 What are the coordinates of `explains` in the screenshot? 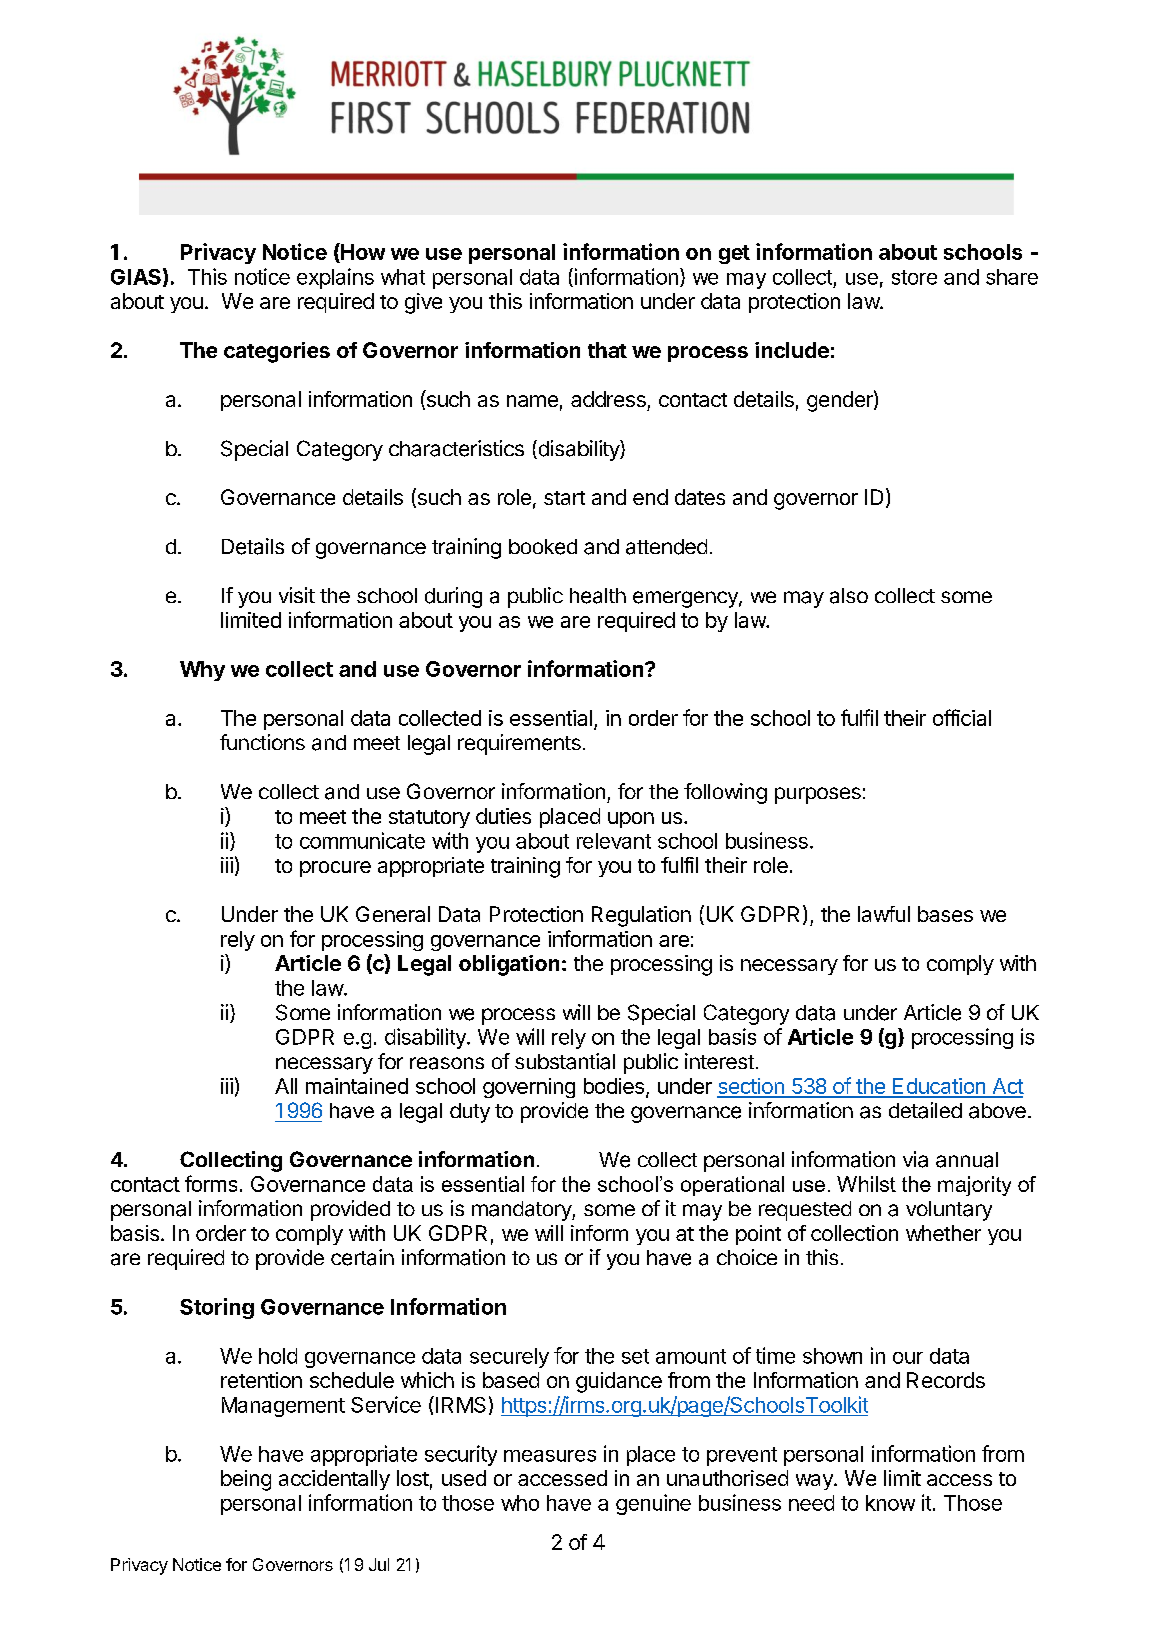 It's located at (335, 278).
